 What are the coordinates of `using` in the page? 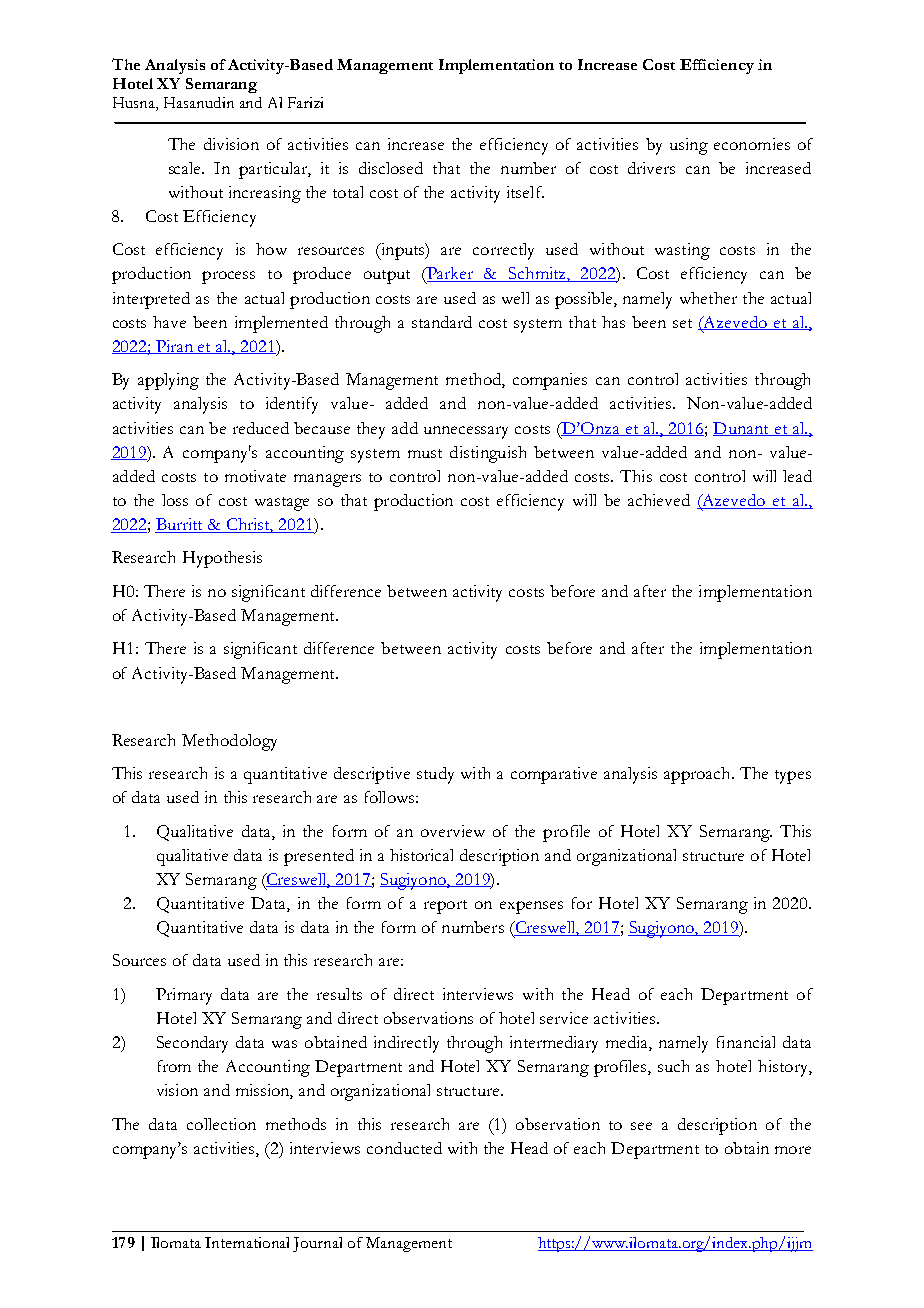 It's located at (689, 146).
